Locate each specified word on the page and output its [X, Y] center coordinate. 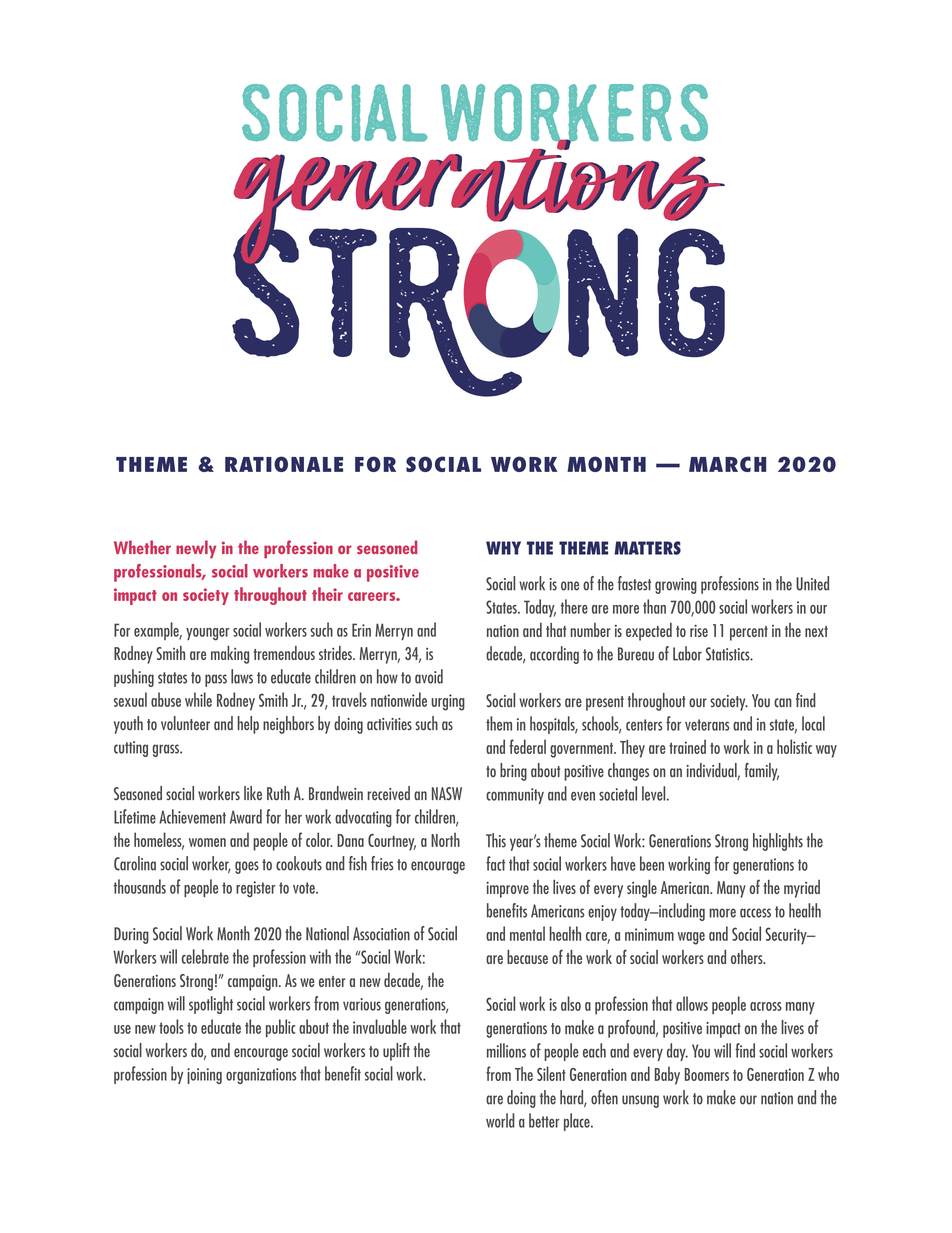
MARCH [727, 464]
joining [204, 1076]
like [253, 793]
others [748, 957]
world [500, 1120]
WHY [503, 548]
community [515, 796]
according [554, 655]
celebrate [205, 956]
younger [208, 634]
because [527, 957]
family [762, 772]
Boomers [707, 1074]
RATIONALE [284, 464]
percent [749, 633]
